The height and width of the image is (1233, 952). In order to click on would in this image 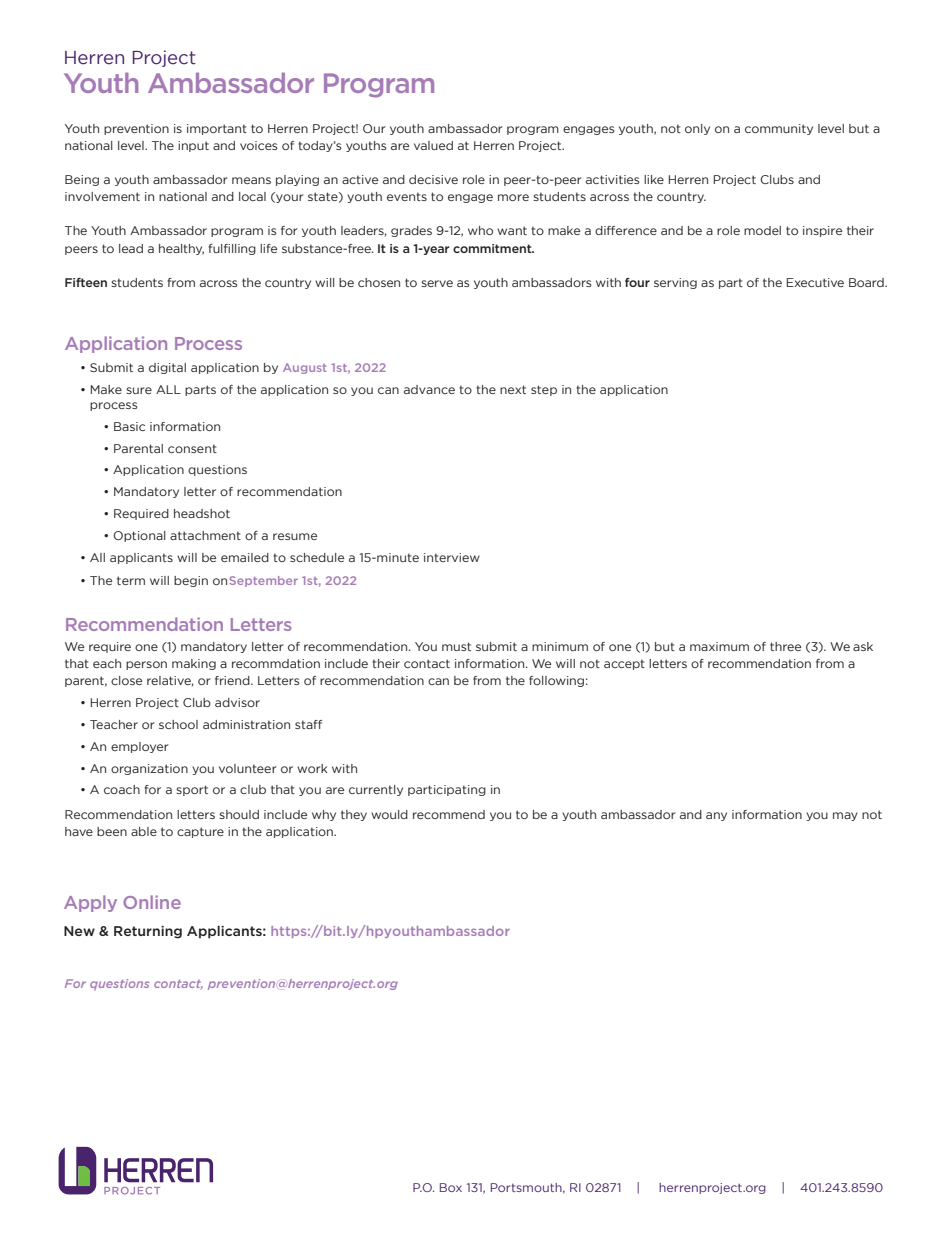, I will do `click(389, 814)`.
